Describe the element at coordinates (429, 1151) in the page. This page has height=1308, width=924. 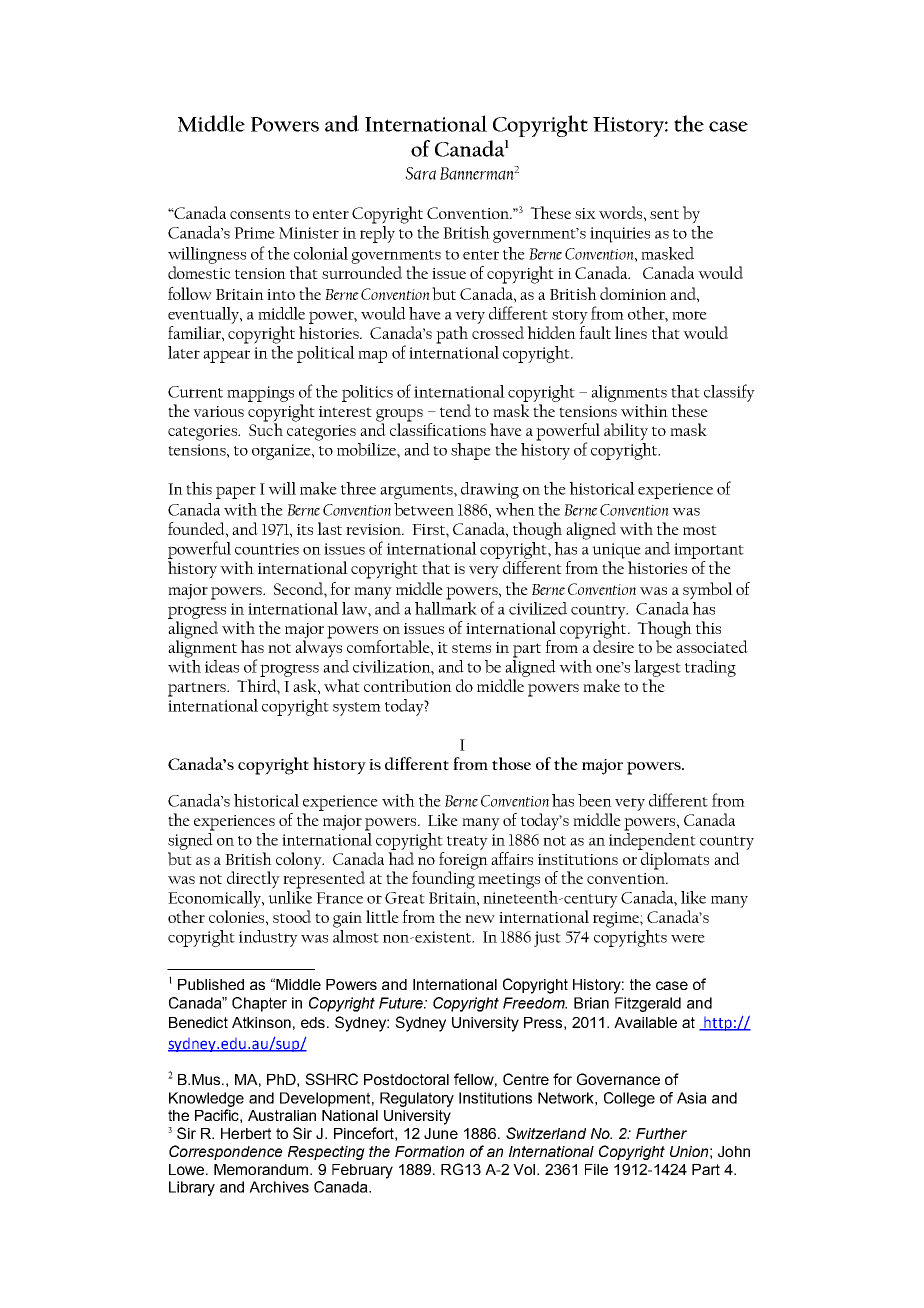
I see `Formation` at that location.
